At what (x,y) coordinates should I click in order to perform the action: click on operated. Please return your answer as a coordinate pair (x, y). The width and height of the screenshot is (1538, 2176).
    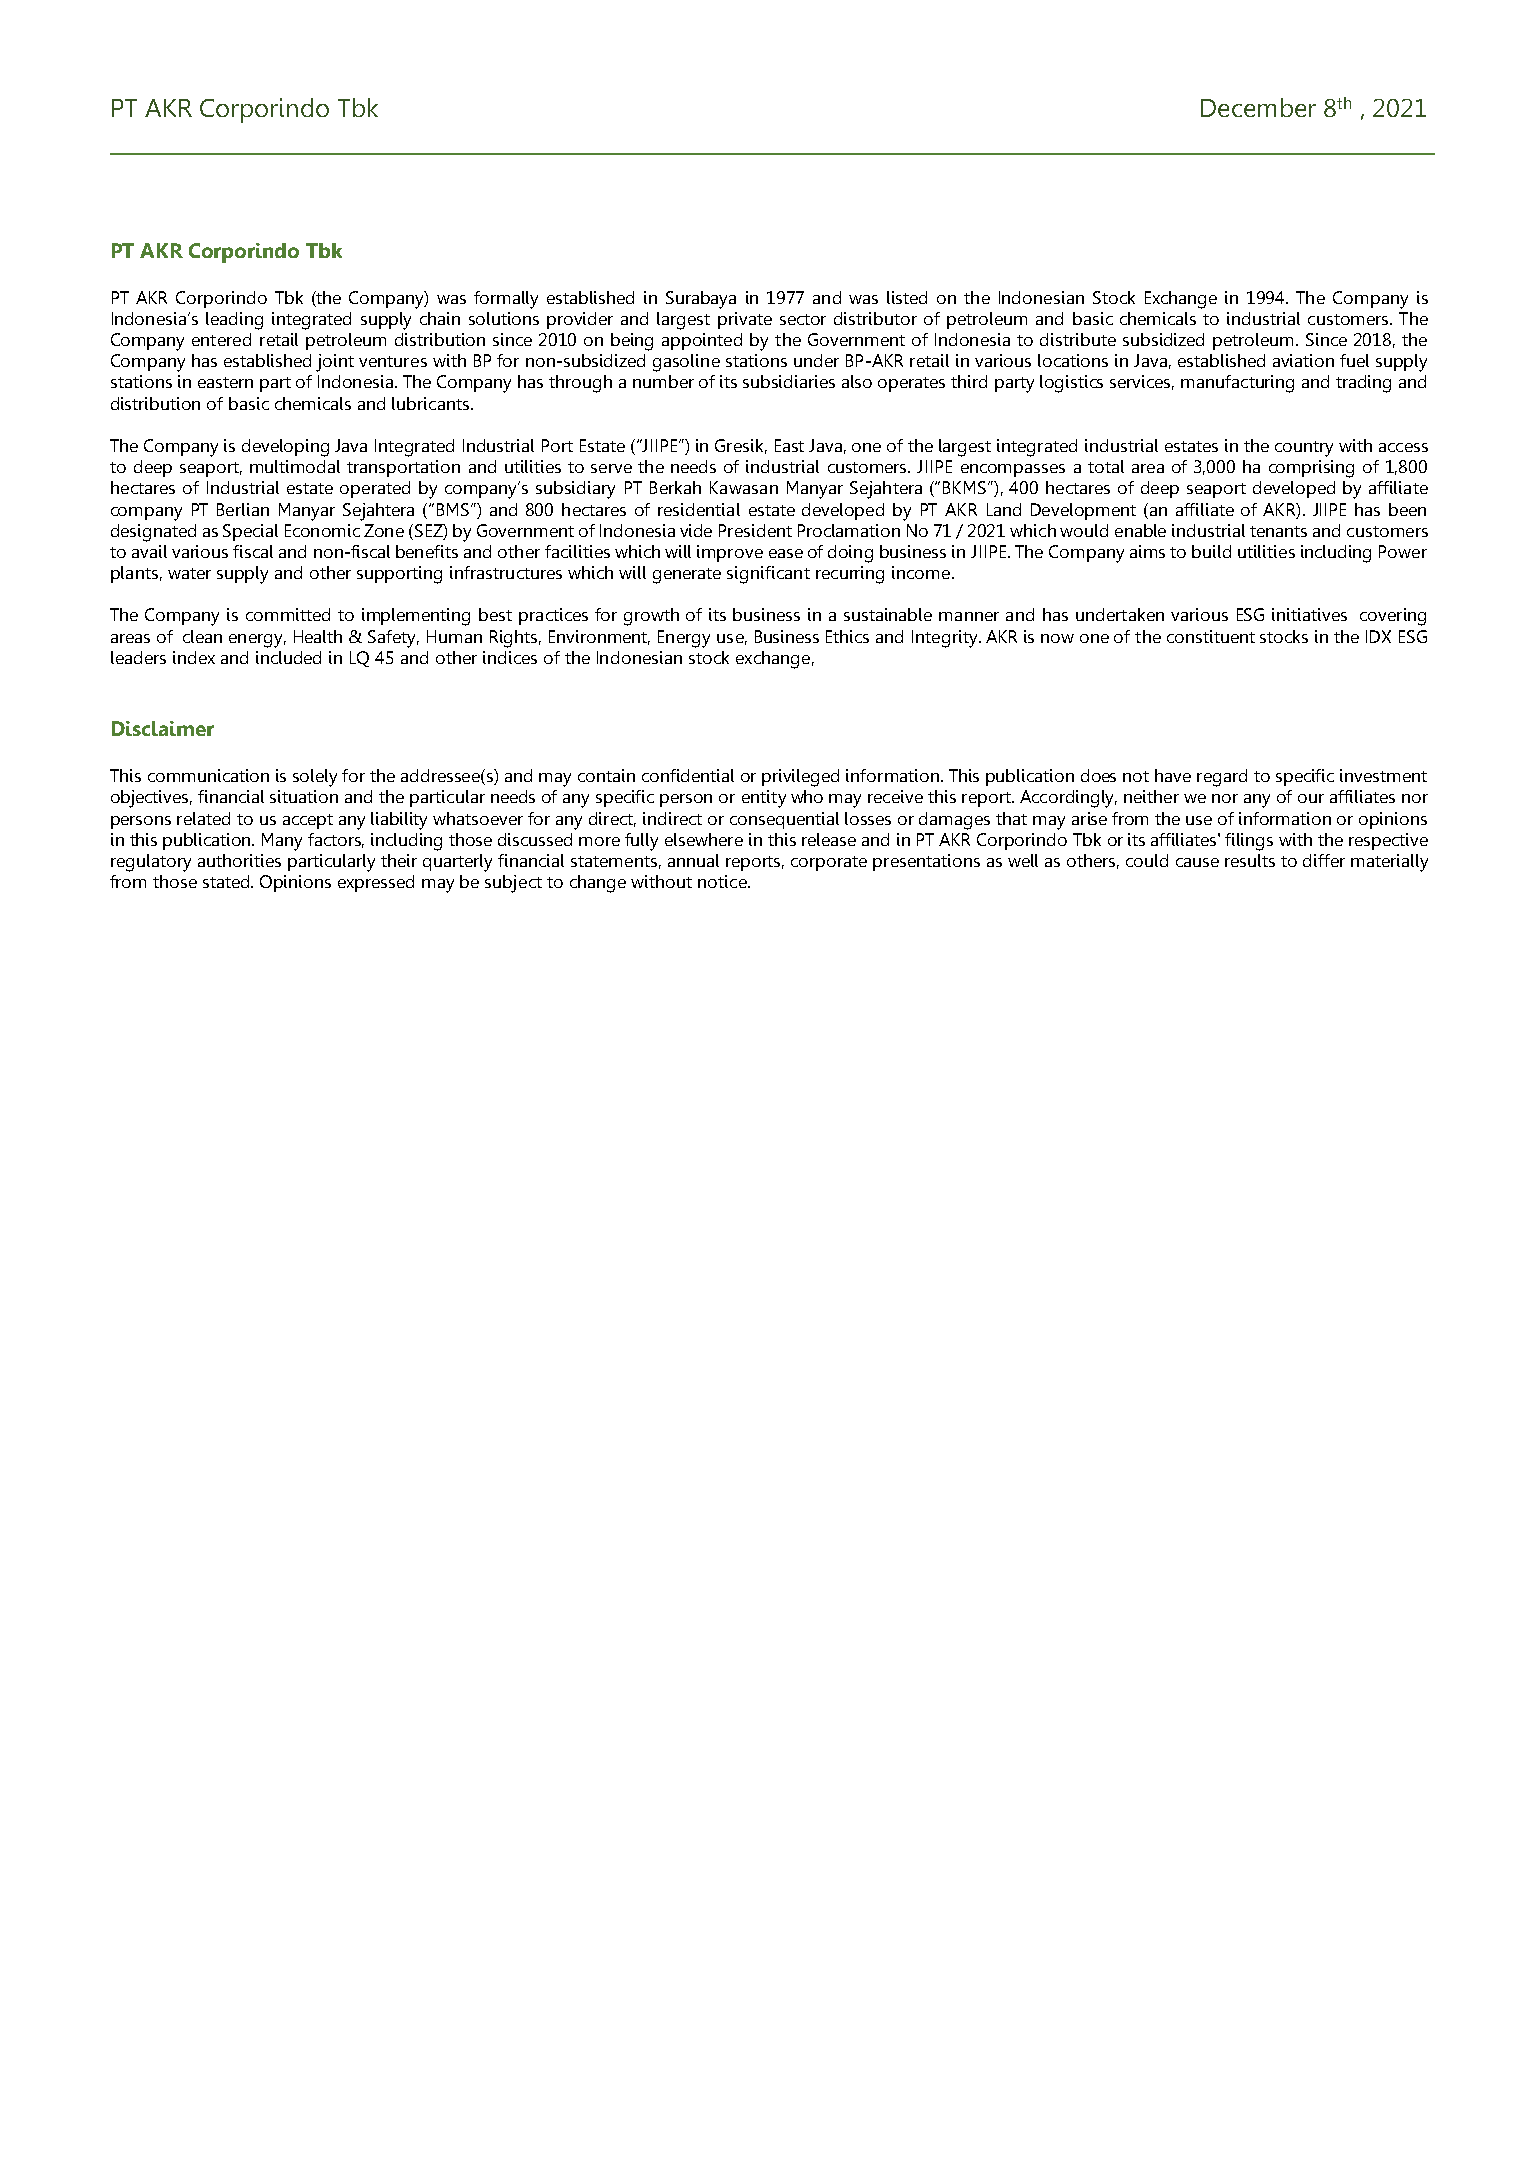
    Looking at the image, I should click on (375, 489).
